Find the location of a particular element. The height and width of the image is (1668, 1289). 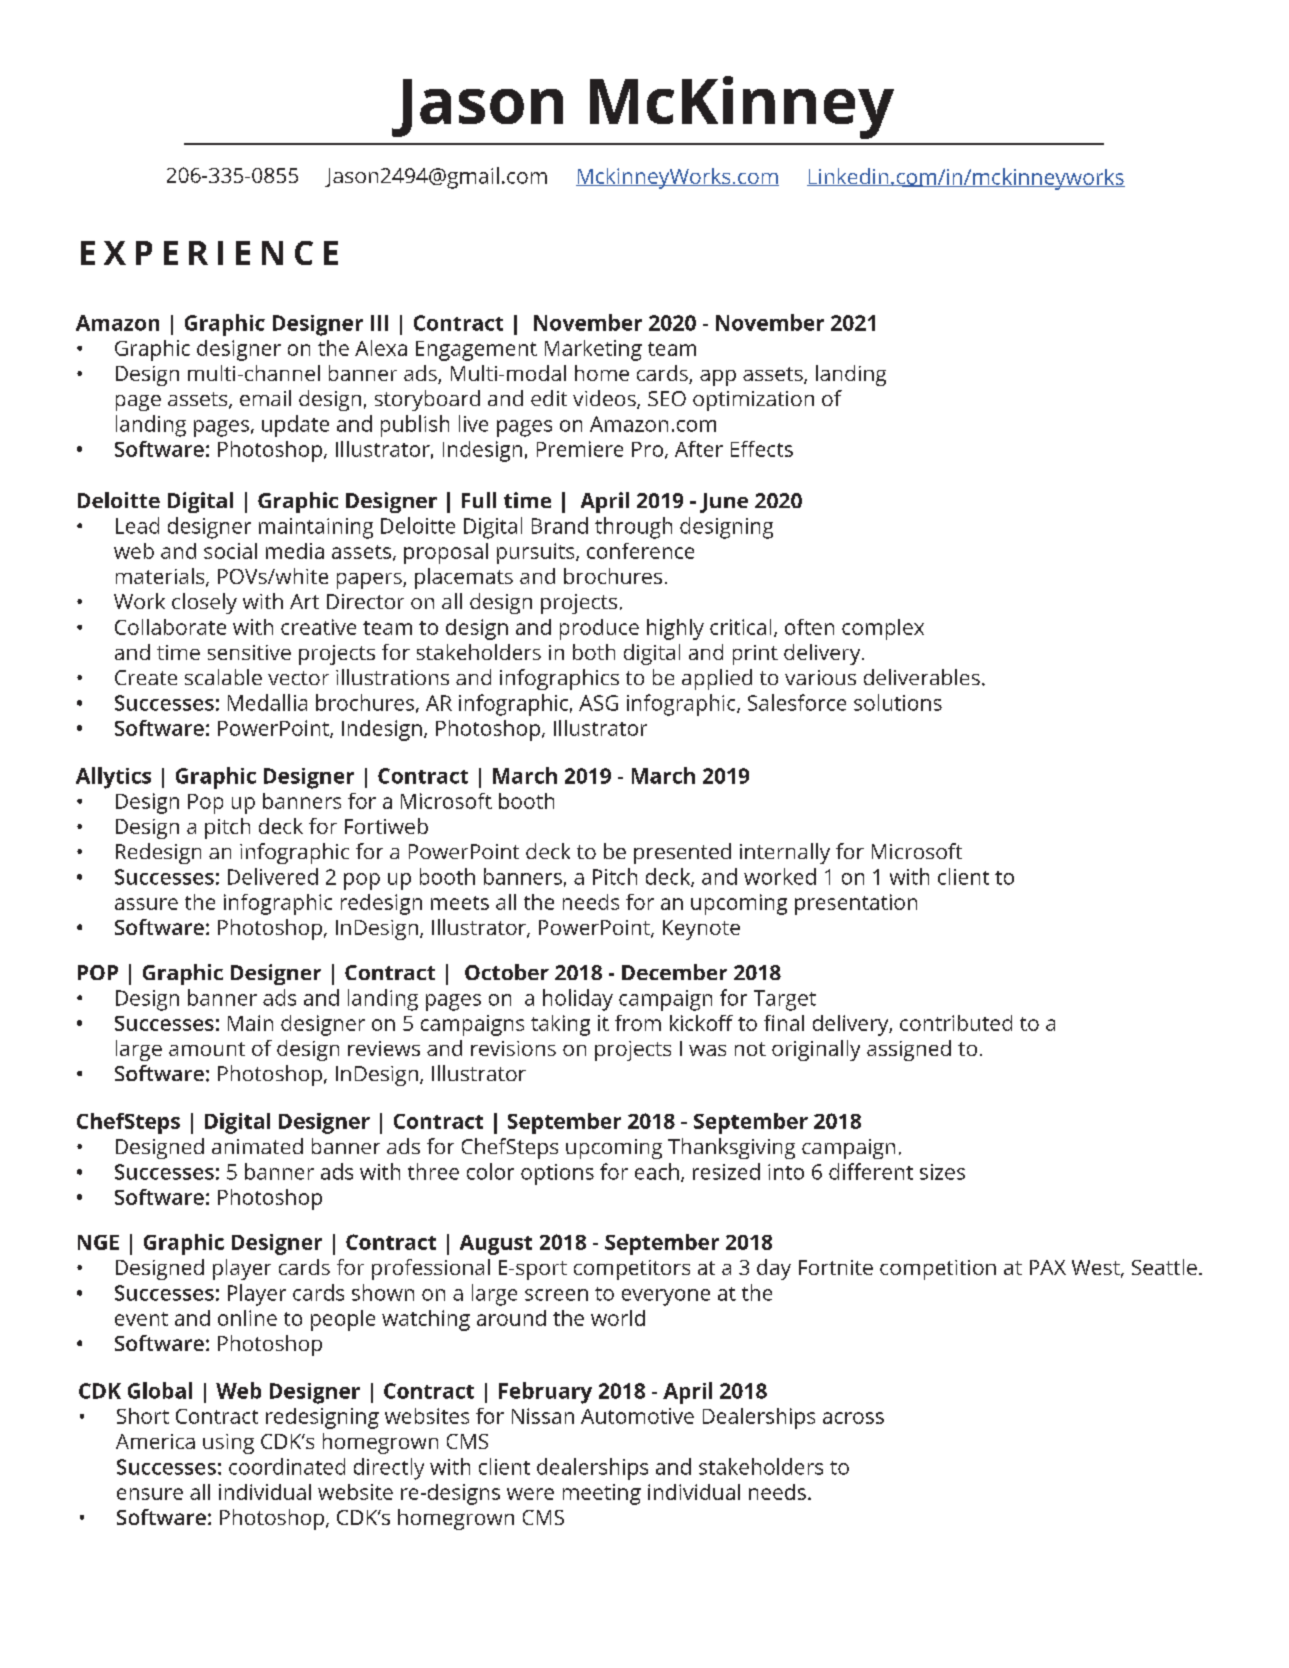

closely is located at coordinates (204, 603).
